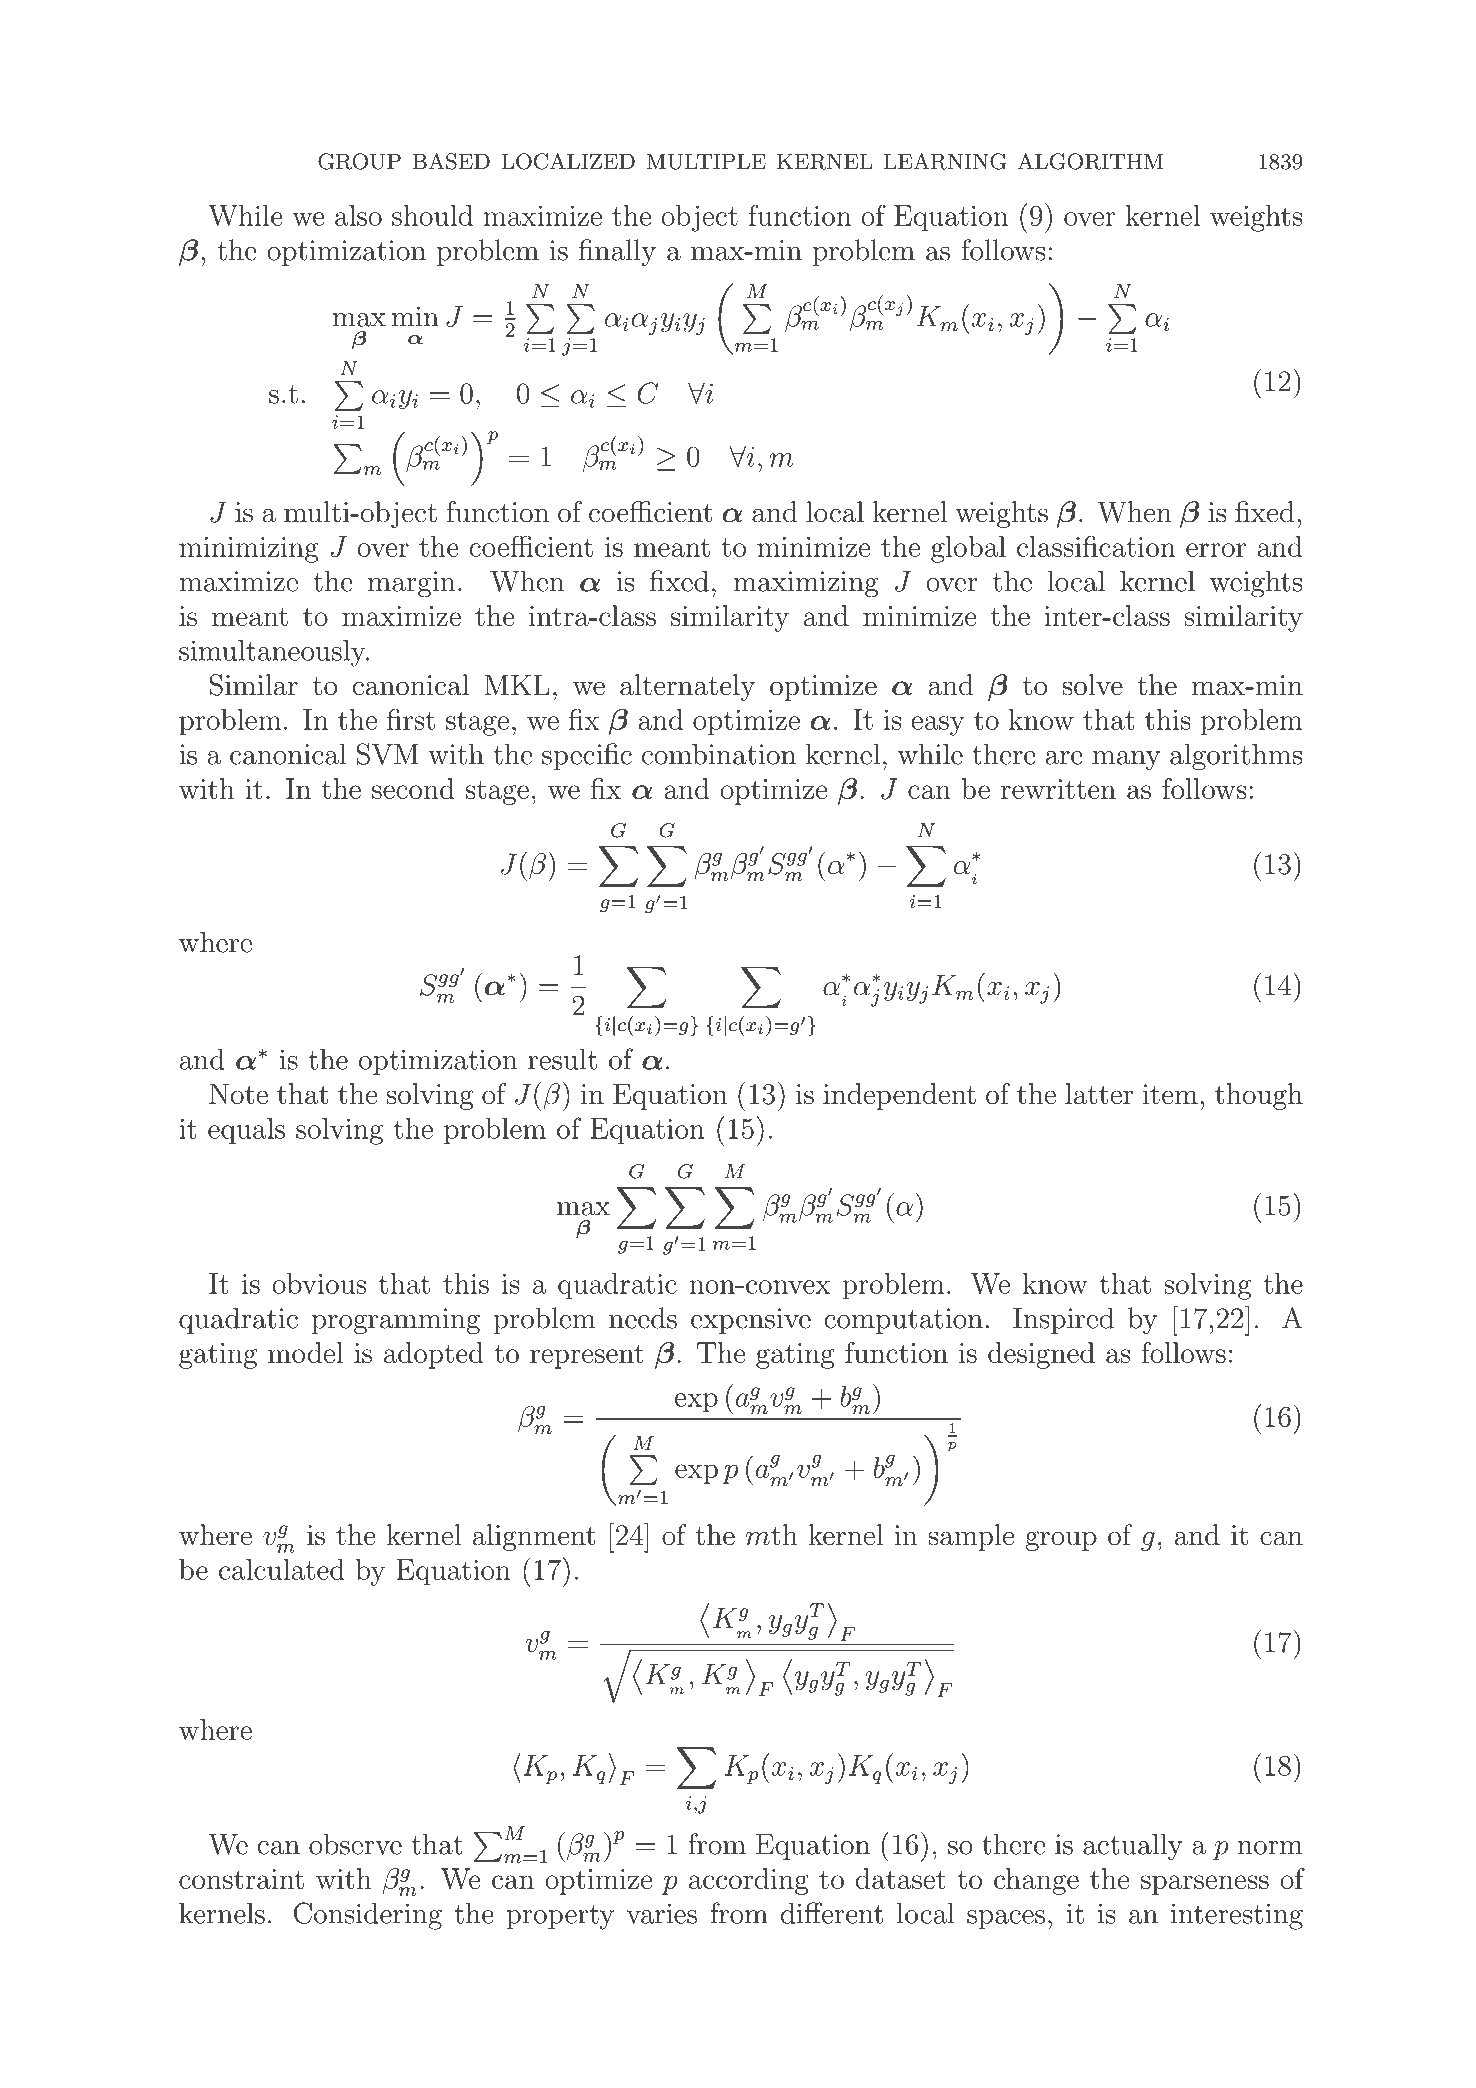  I want to click on item, so click(1170, 1094).
